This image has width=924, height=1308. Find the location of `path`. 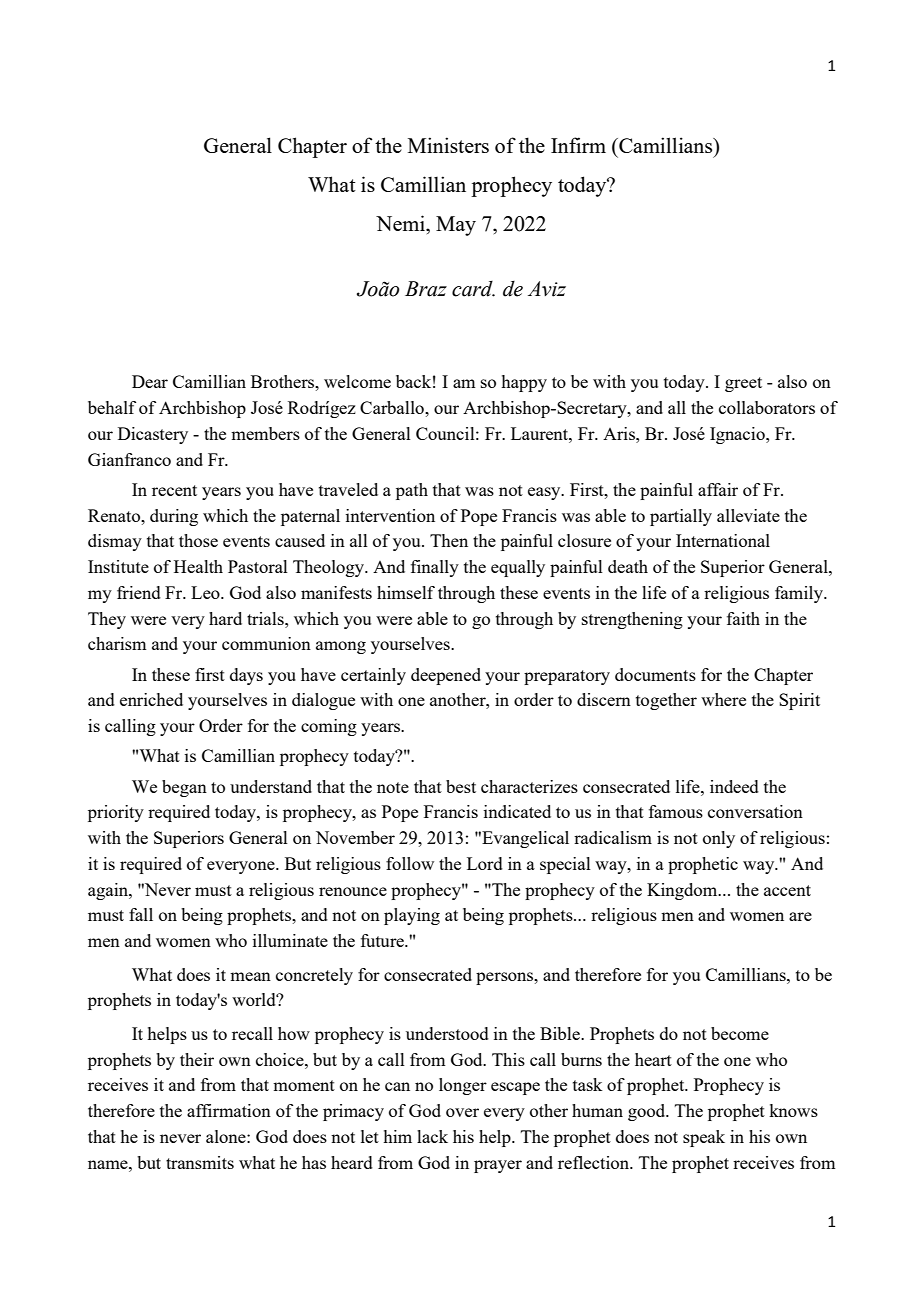

path is located at coordinates (412, 491).
